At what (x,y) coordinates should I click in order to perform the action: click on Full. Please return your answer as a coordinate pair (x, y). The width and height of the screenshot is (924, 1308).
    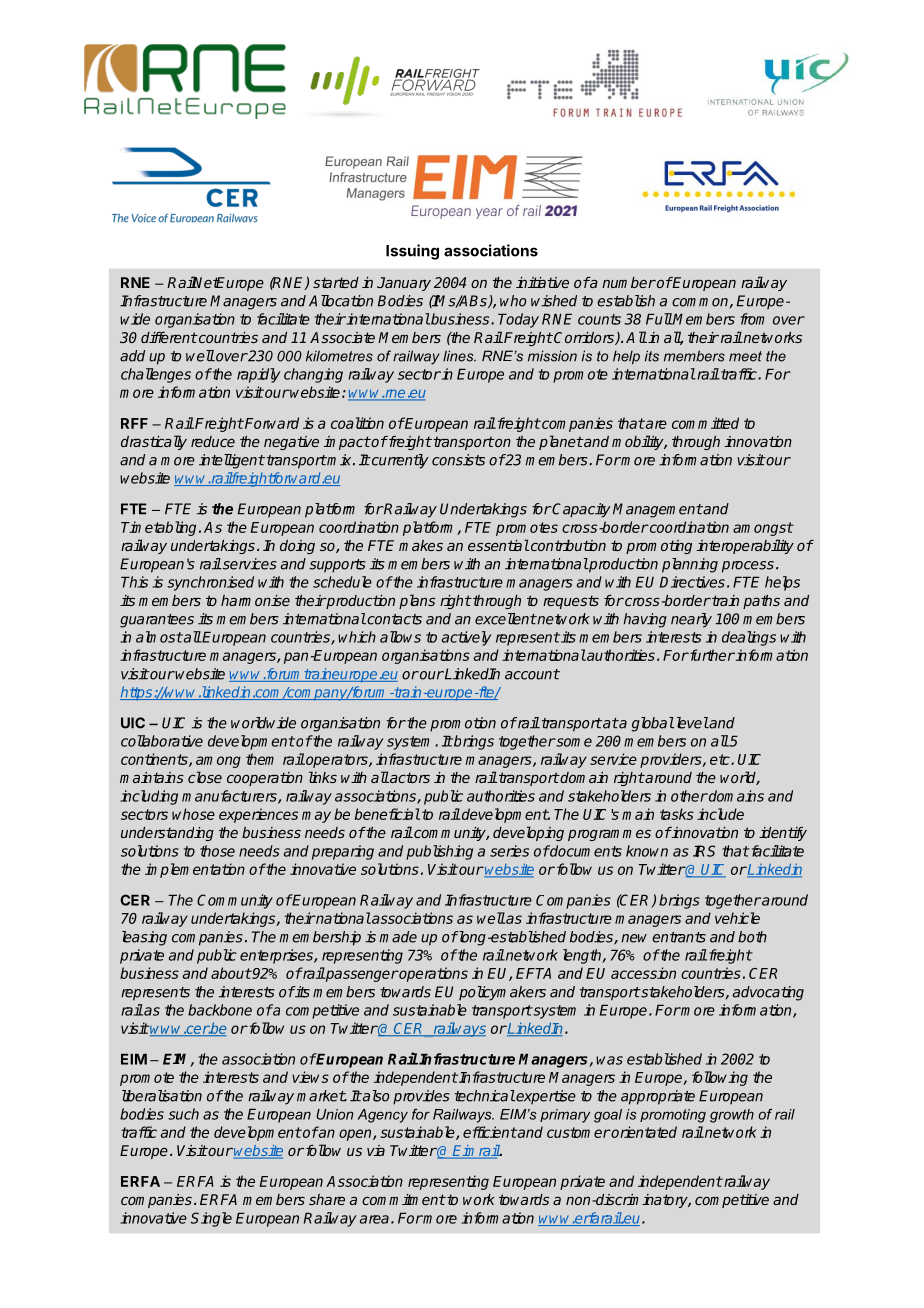
    Looking at the image, I should click on (659, 319).
